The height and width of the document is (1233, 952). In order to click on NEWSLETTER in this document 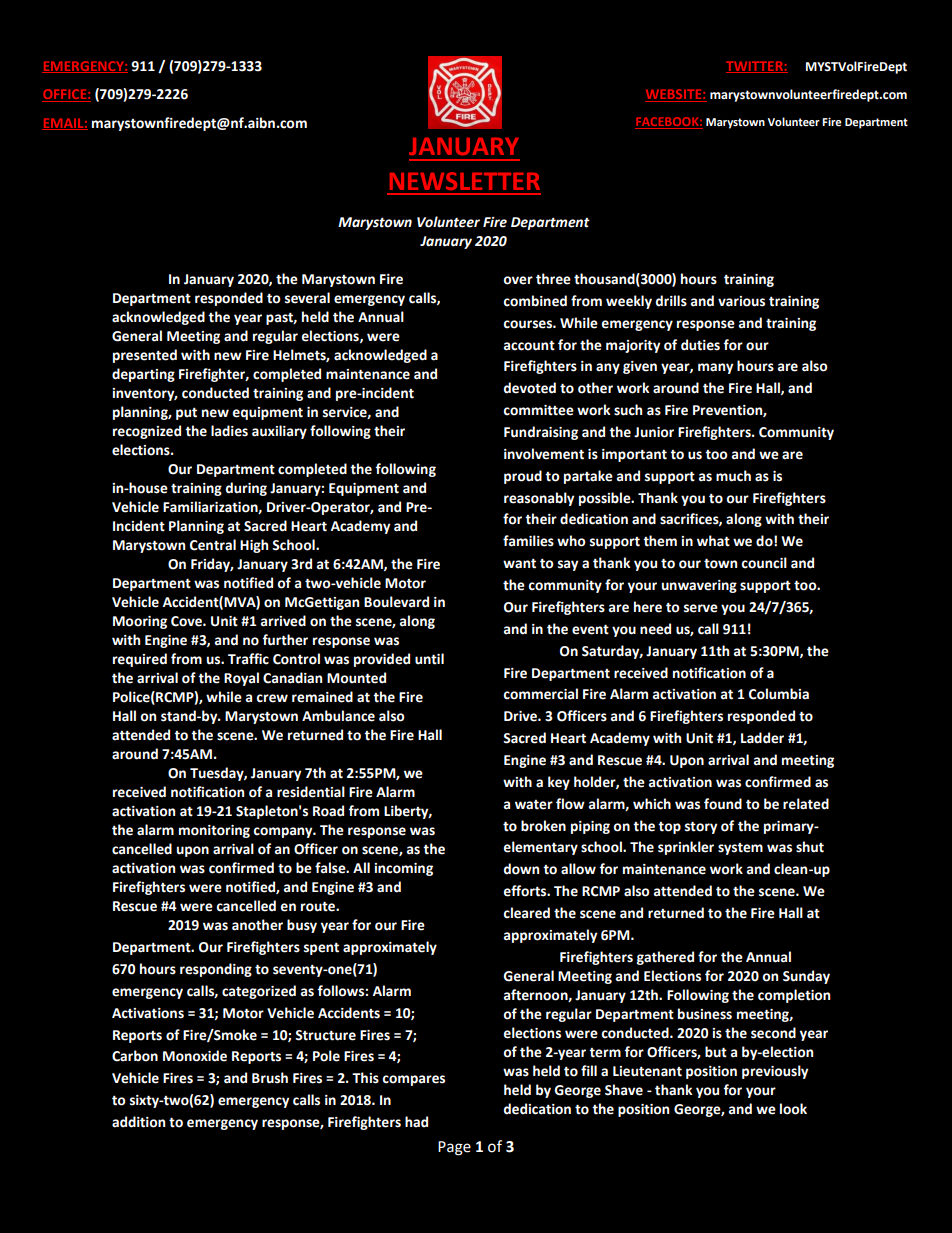, I will do `click(465, 181)`.
